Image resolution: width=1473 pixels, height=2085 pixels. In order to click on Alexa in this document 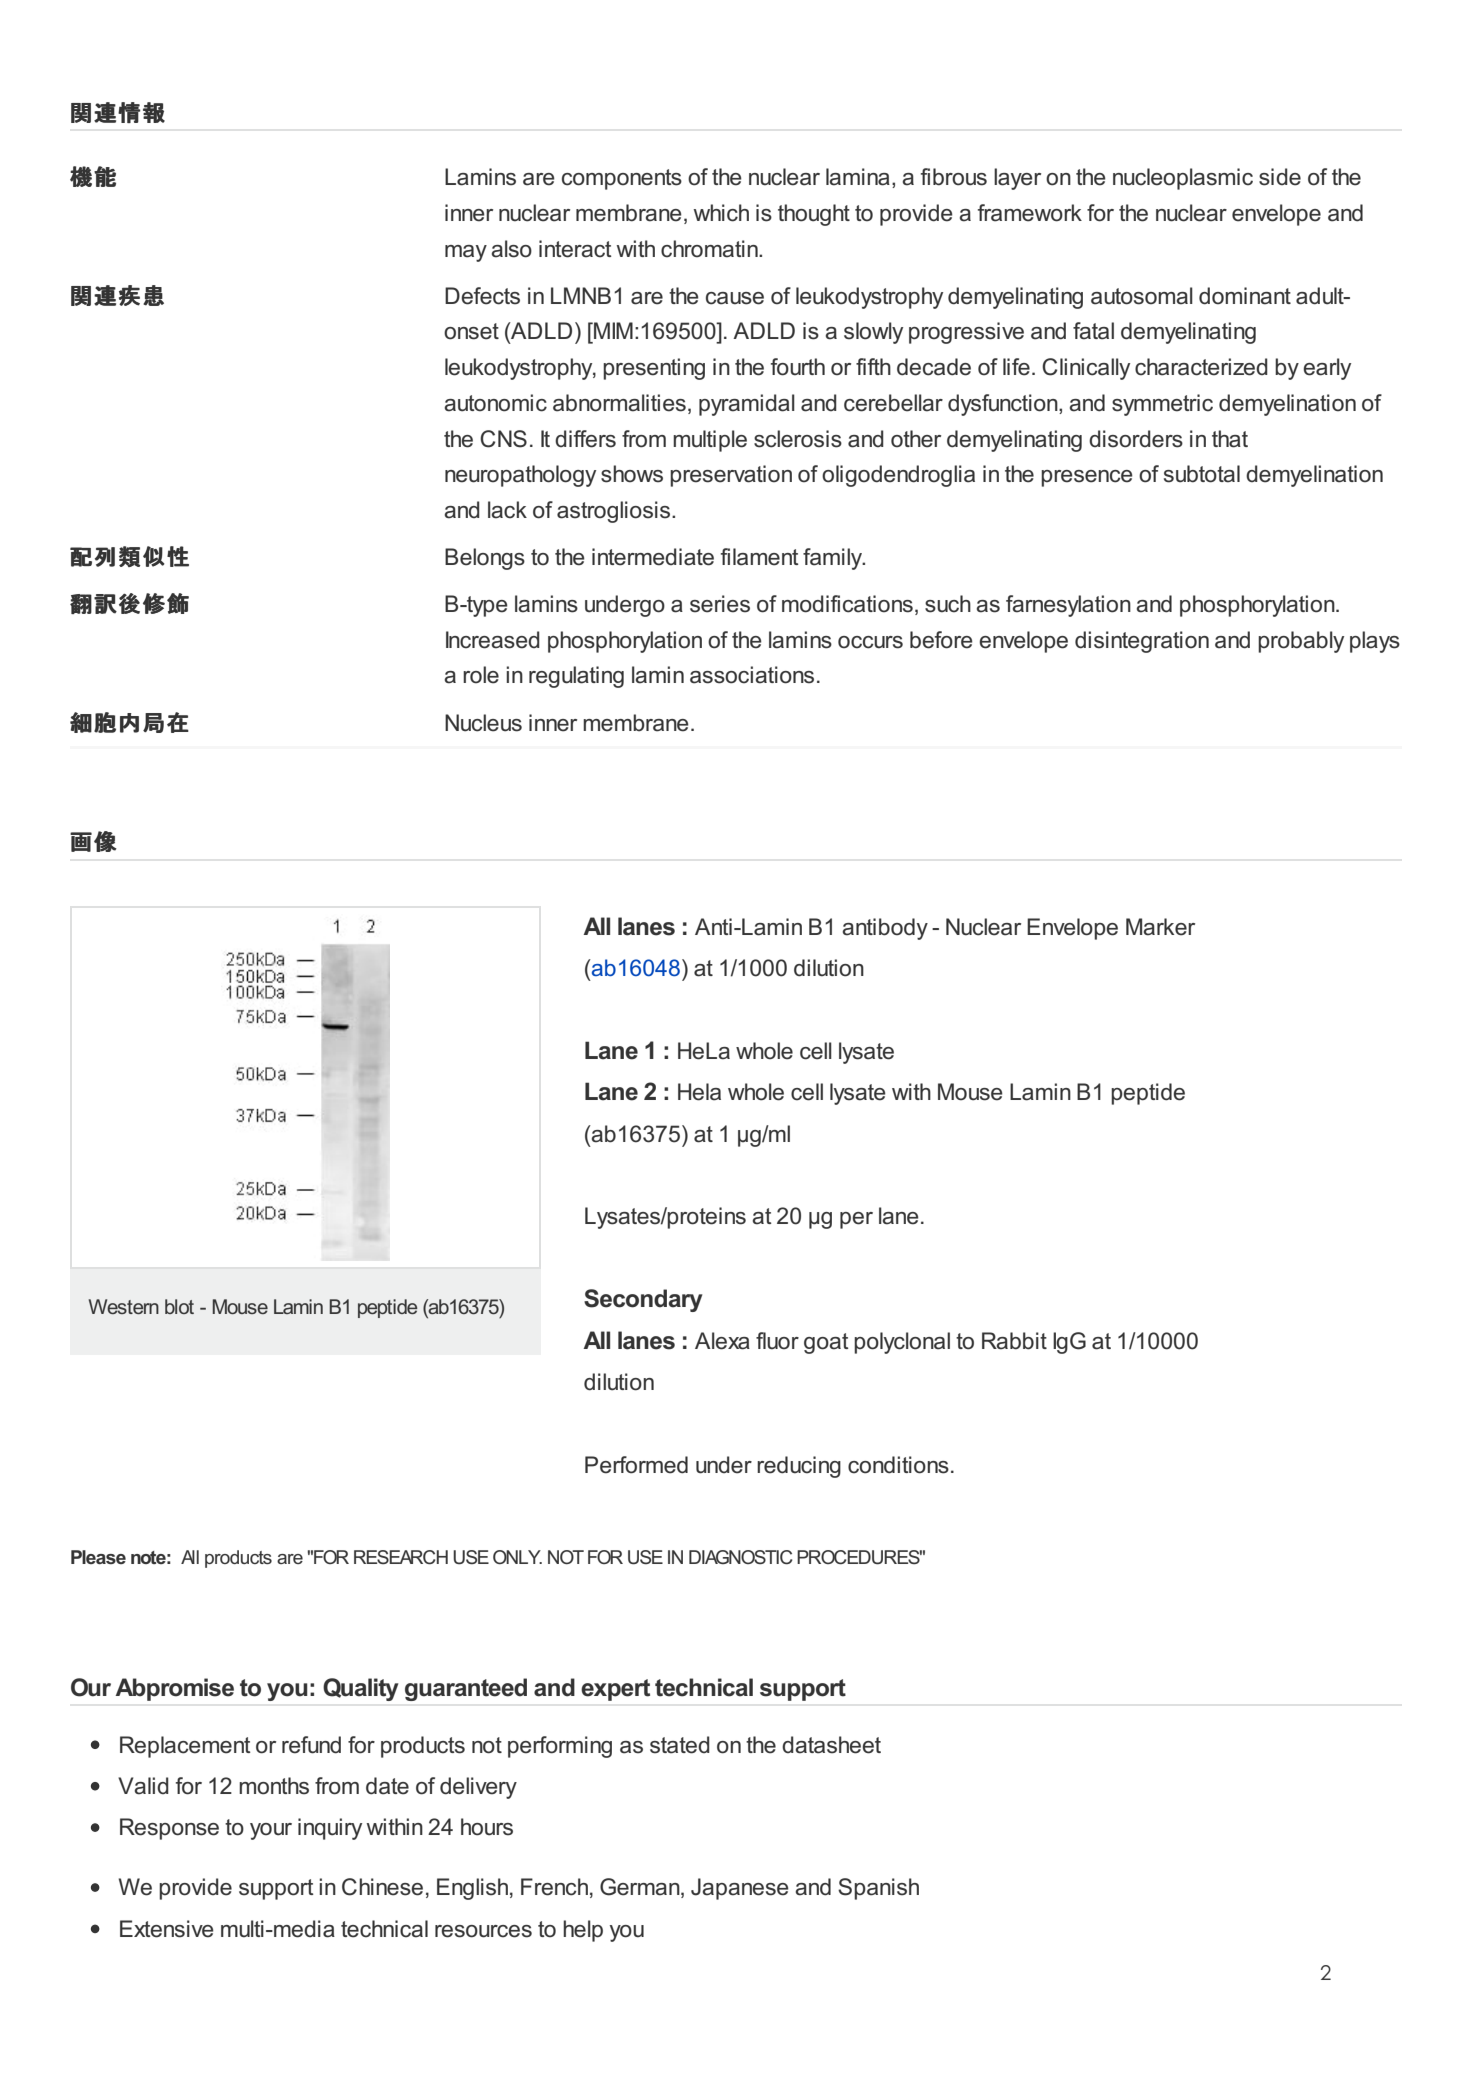, I will do `click(722, 1341)`.
